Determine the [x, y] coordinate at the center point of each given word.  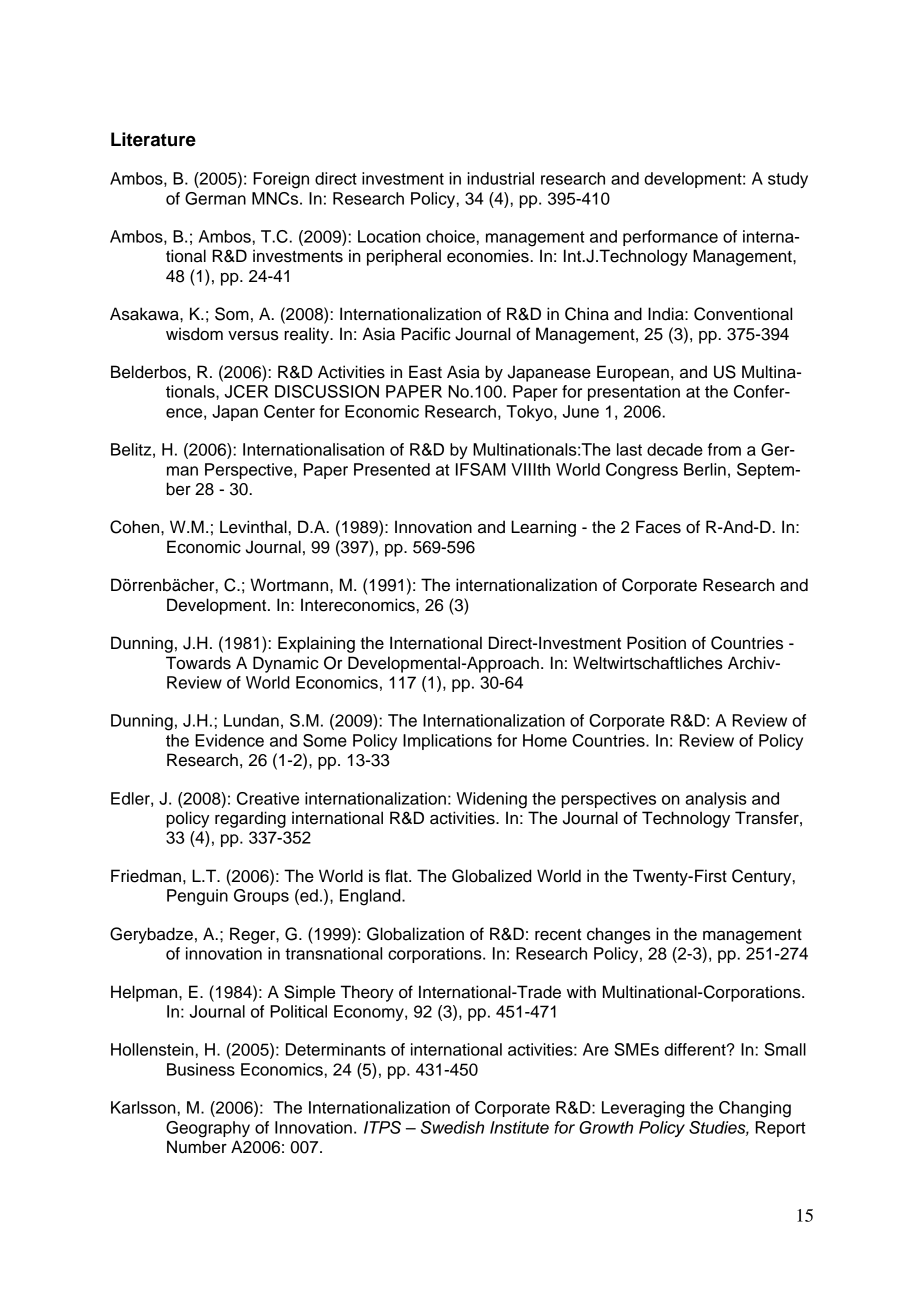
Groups [261, 897]
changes [619, 935]
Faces [658, 527]
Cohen [136, 527]
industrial [500, 178]
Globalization [415, 934]
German [215, 198]
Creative [268, 798]
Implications [447, 742]
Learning [543, 528]
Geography [208, 1129]
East [425, 372]
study [788, 180]
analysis [716, 800]
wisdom [194, 334]
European [633, 373]
